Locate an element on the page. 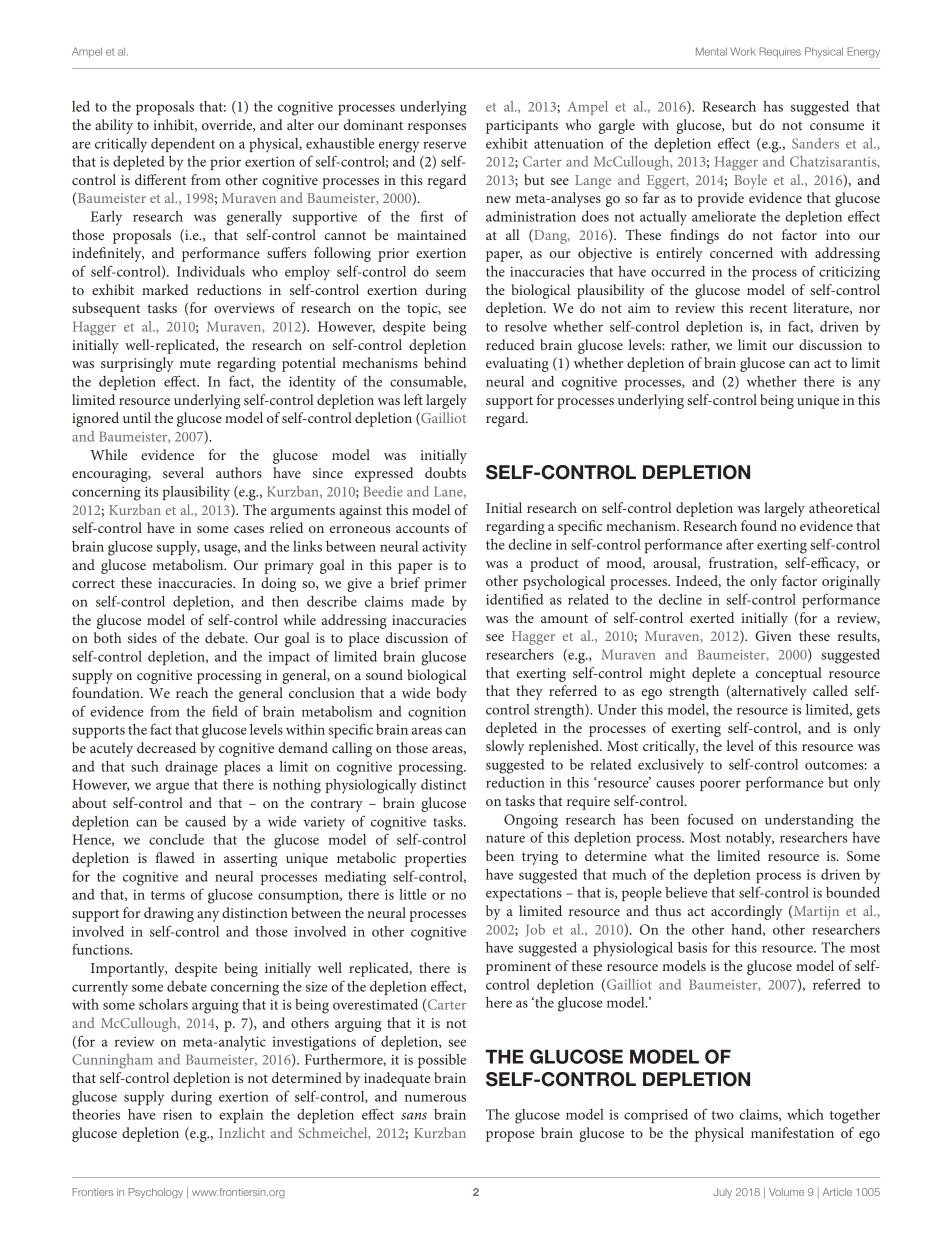 This image has height=1247, width=952. dependent is located at coordinates (183, 145).
